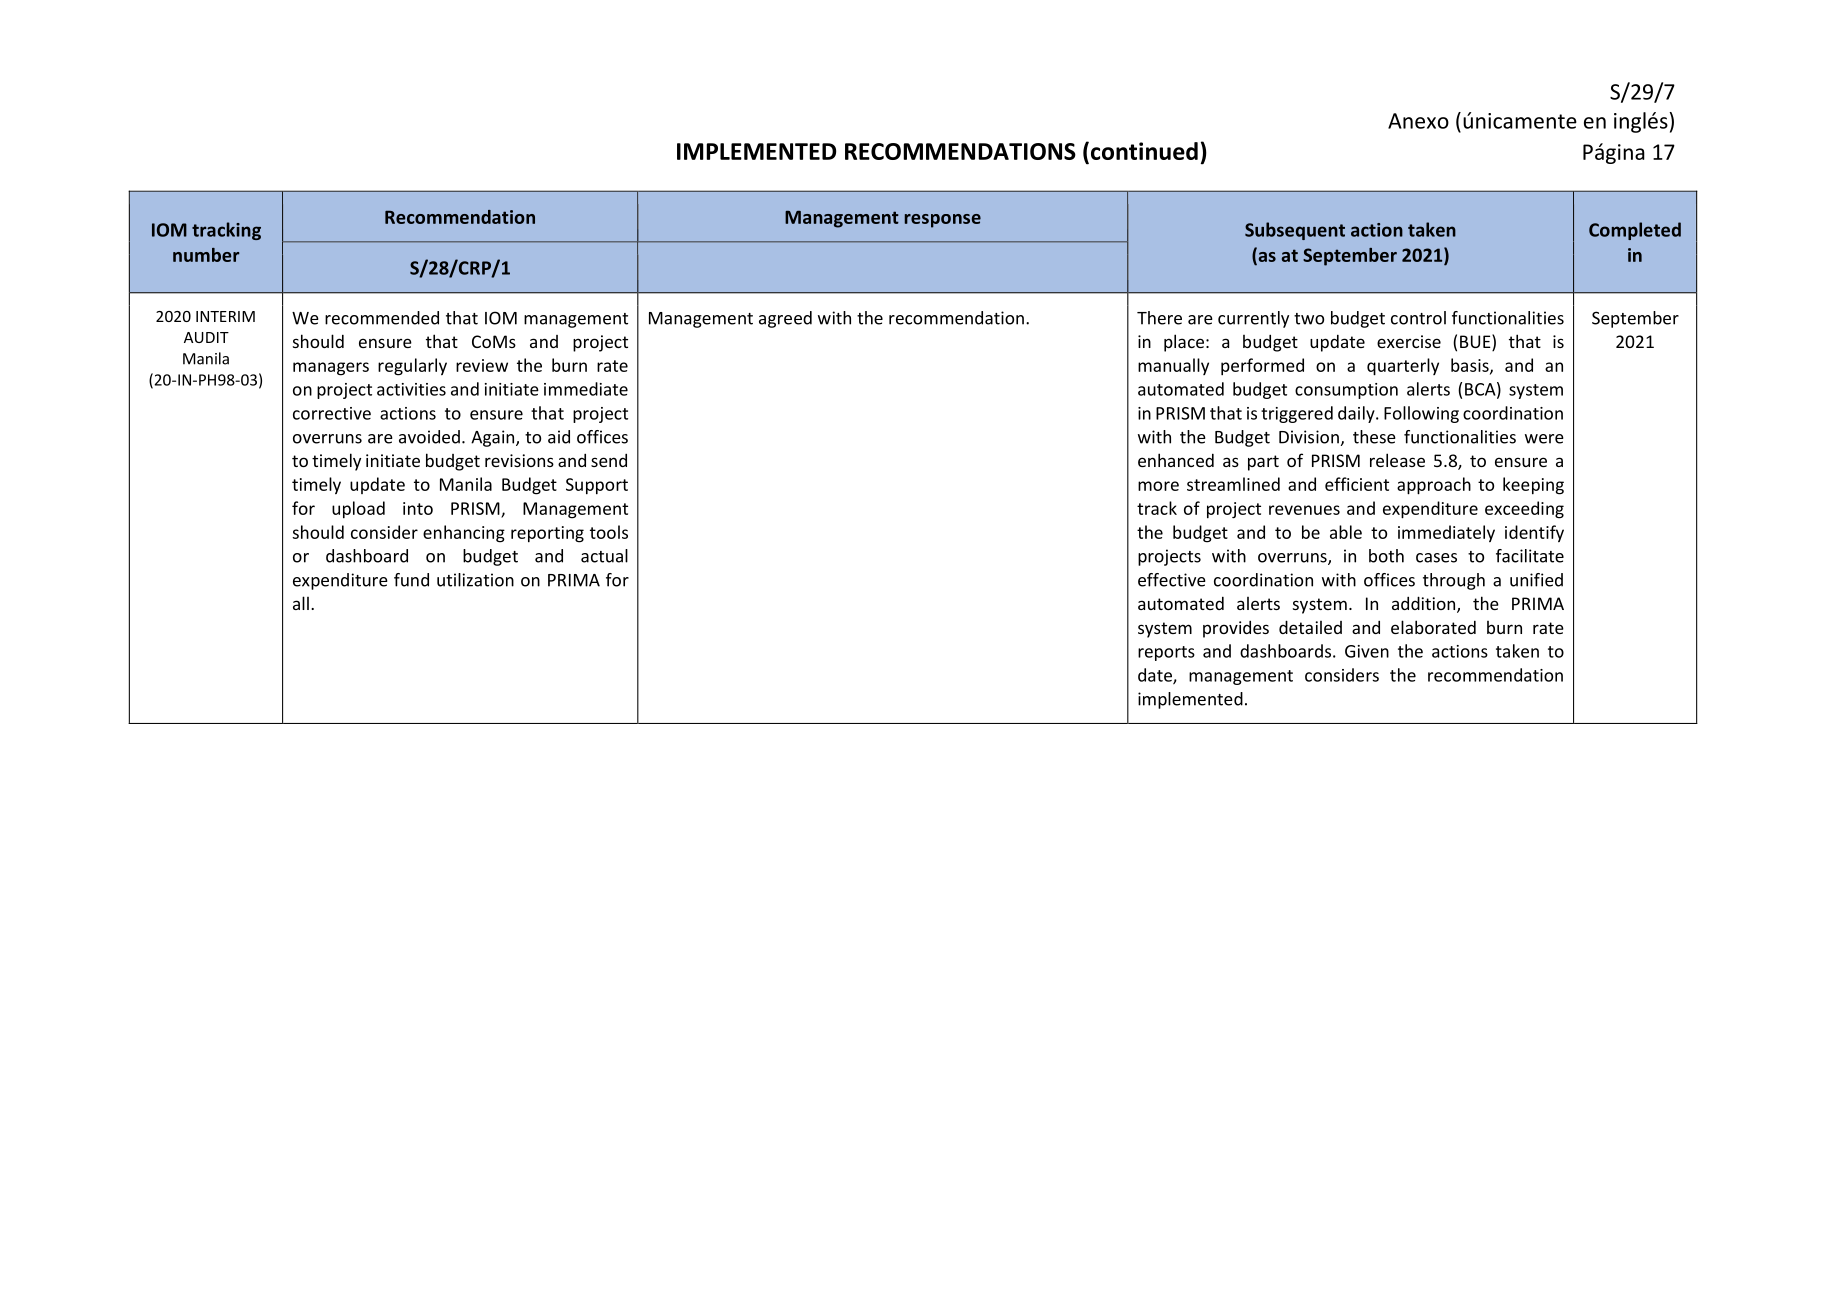  I want to click on regularly, so click(412, 367).
